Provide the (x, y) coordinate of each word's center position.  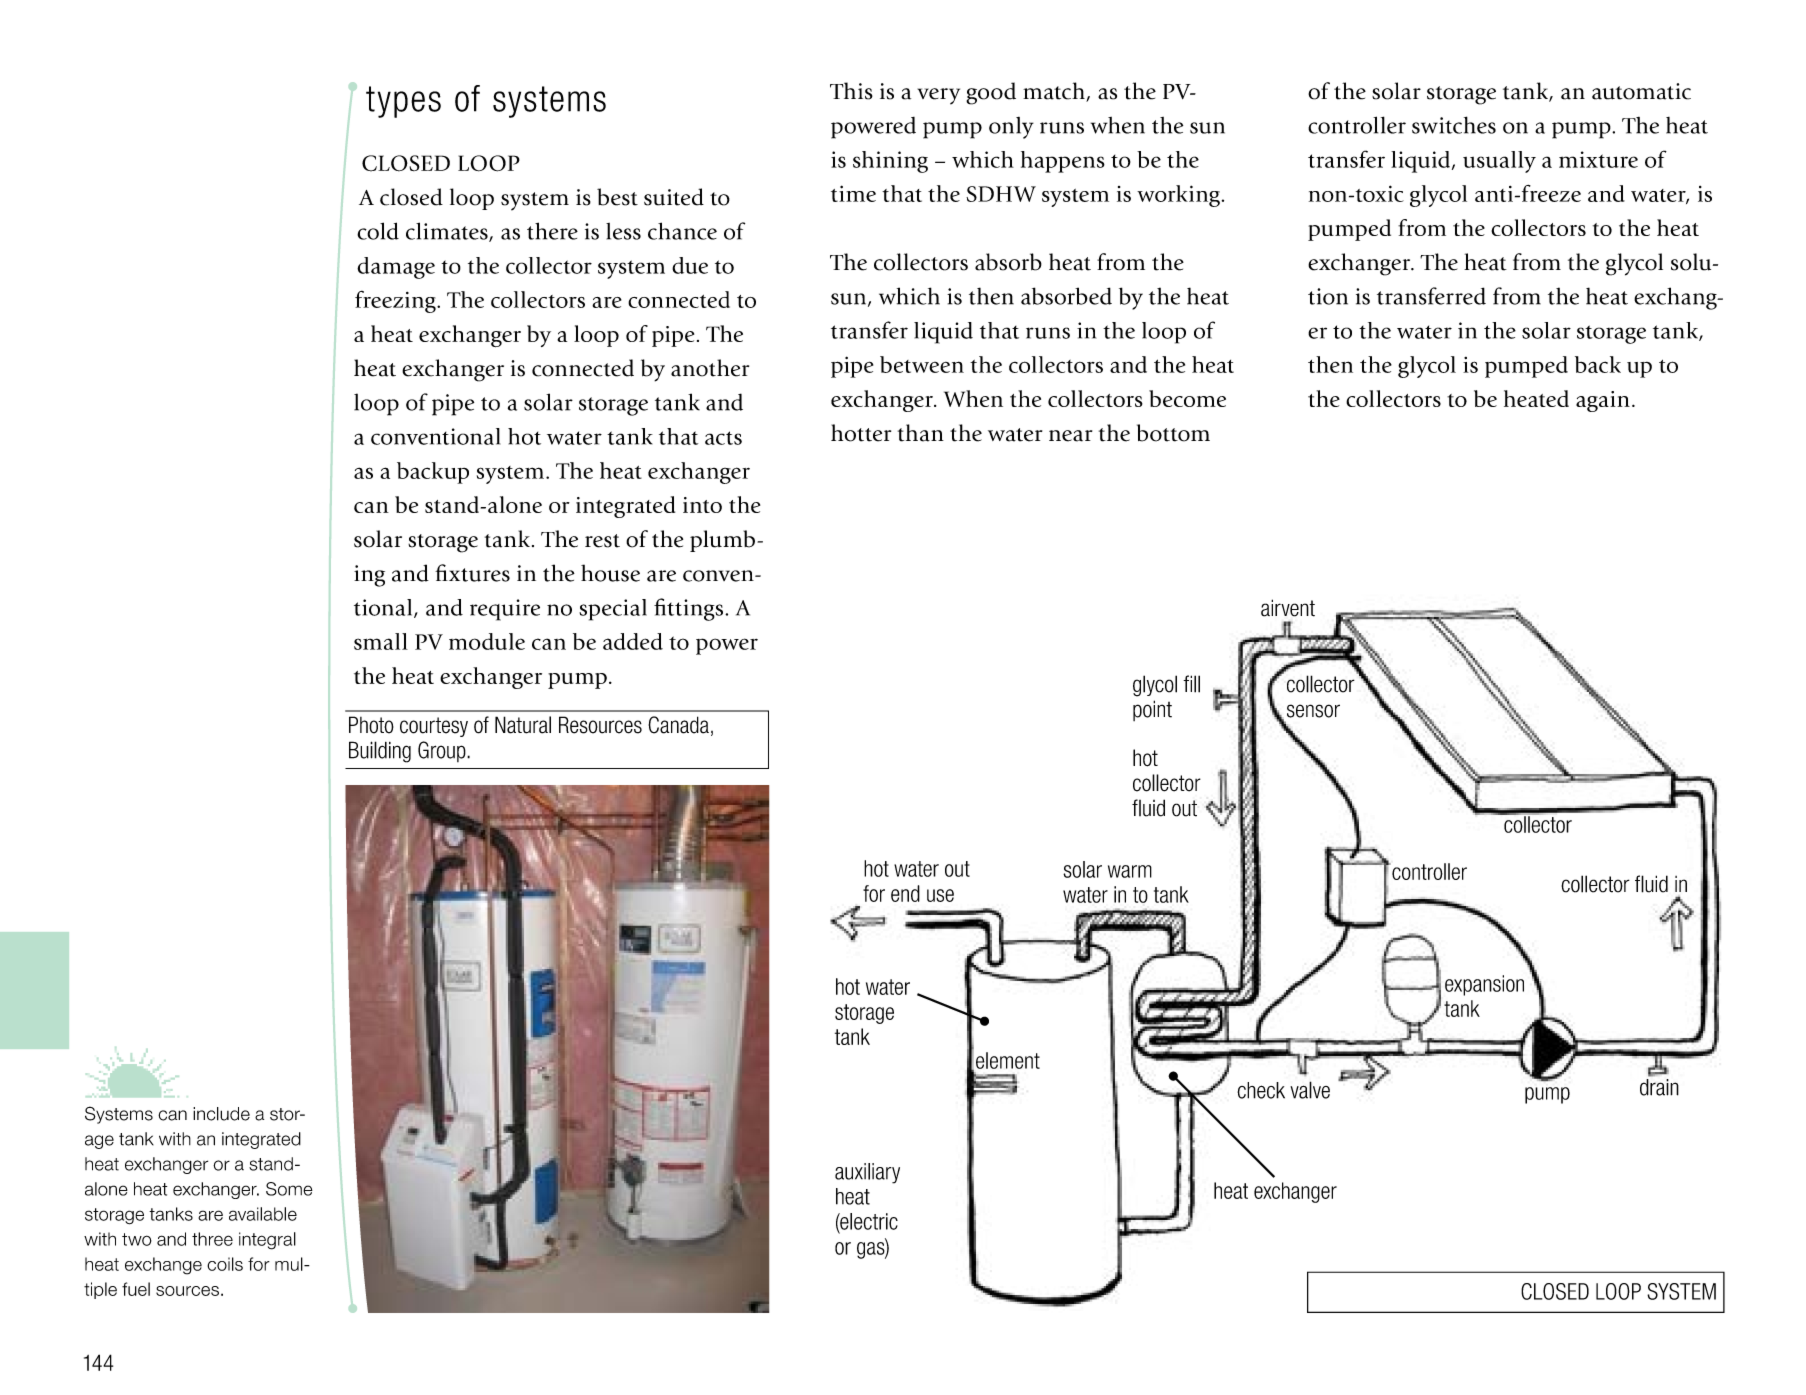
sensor (1313, 711)
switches (1454, 125)
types (403, 102)
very (939, 96)
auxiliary (867, 1173)
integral (267, 1241)
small (381, 641)
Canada (678, 725)
